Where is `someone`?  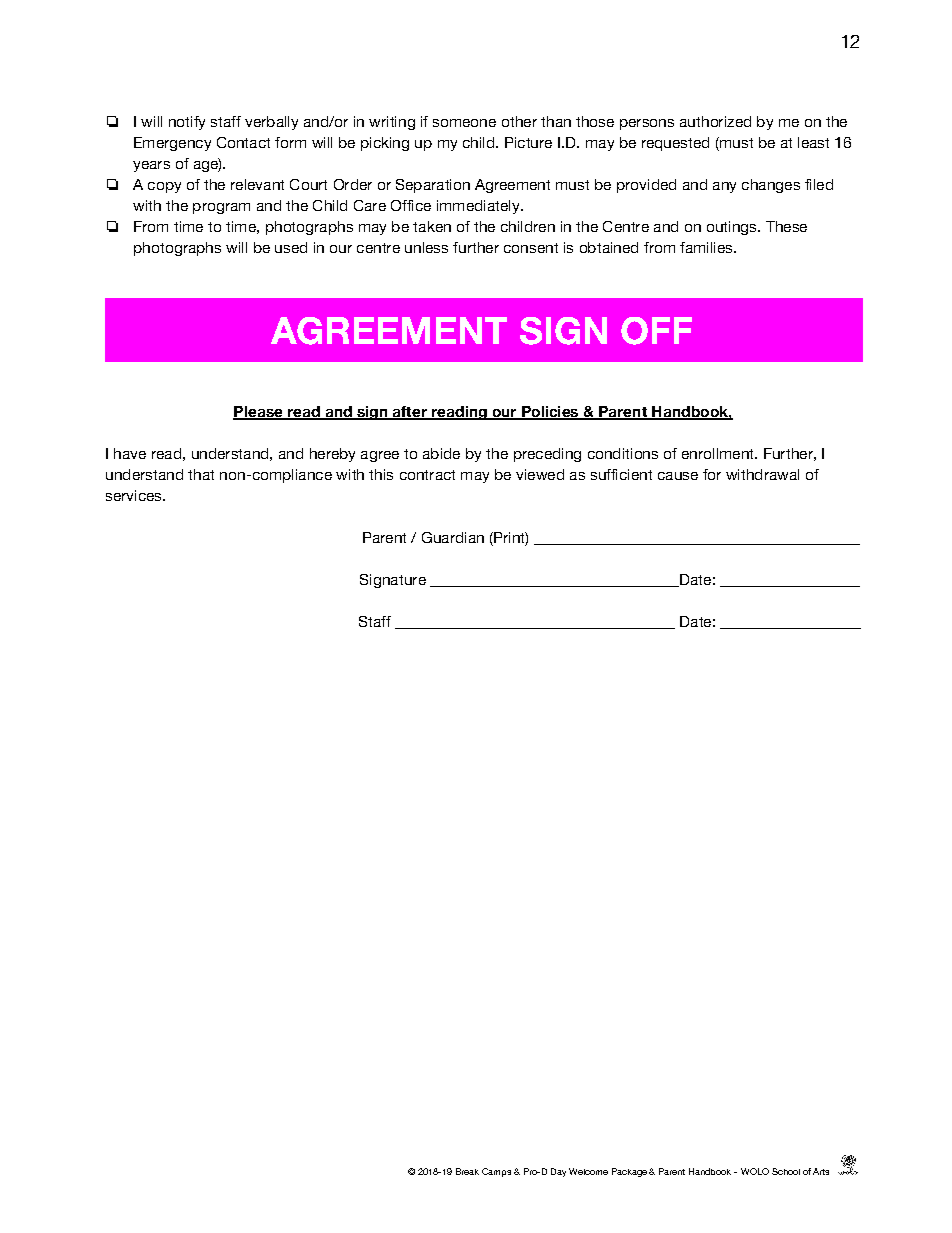
someone is located at coordinates (464, 123).
